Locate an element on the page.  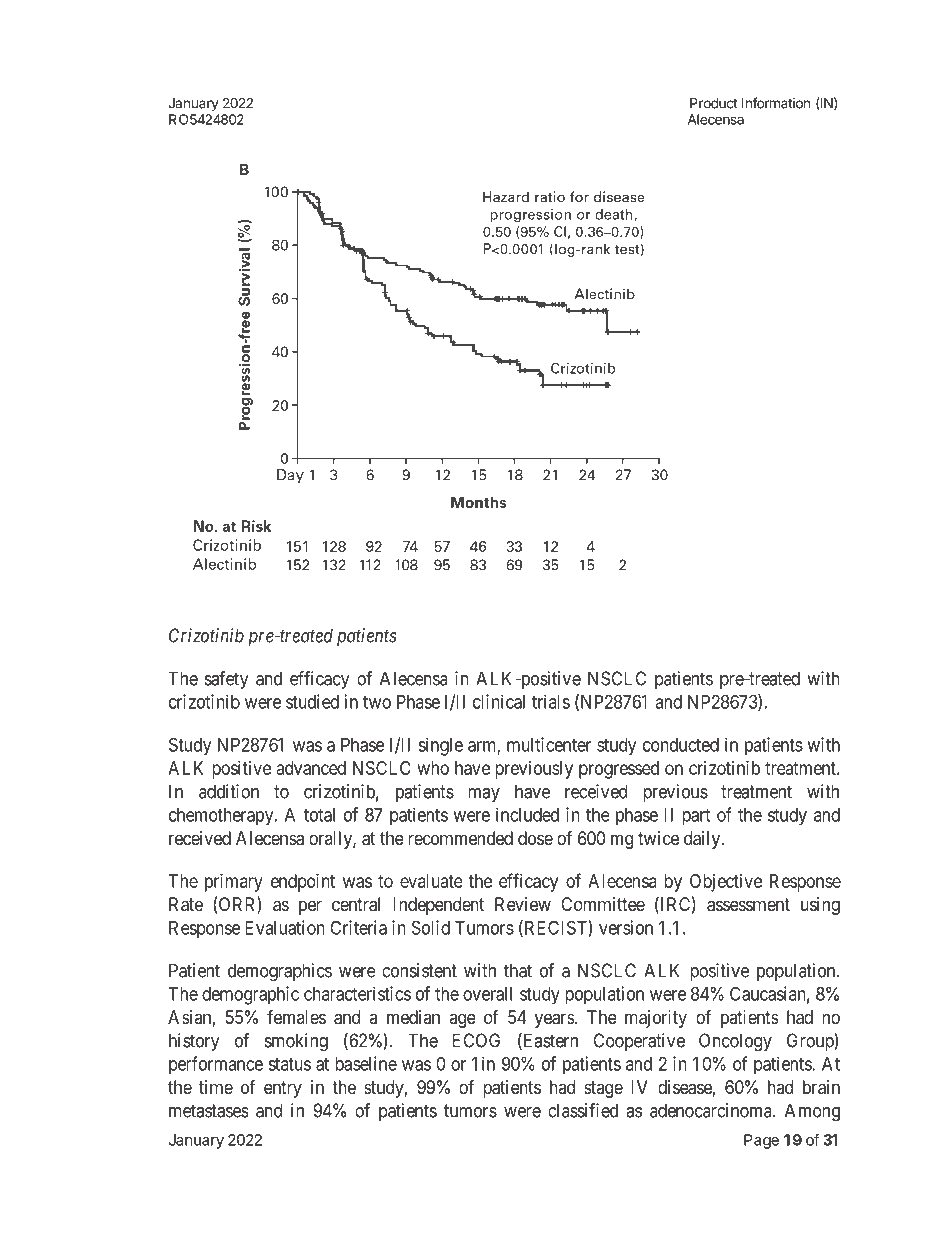
Product is located at coordinates (713, 103).
